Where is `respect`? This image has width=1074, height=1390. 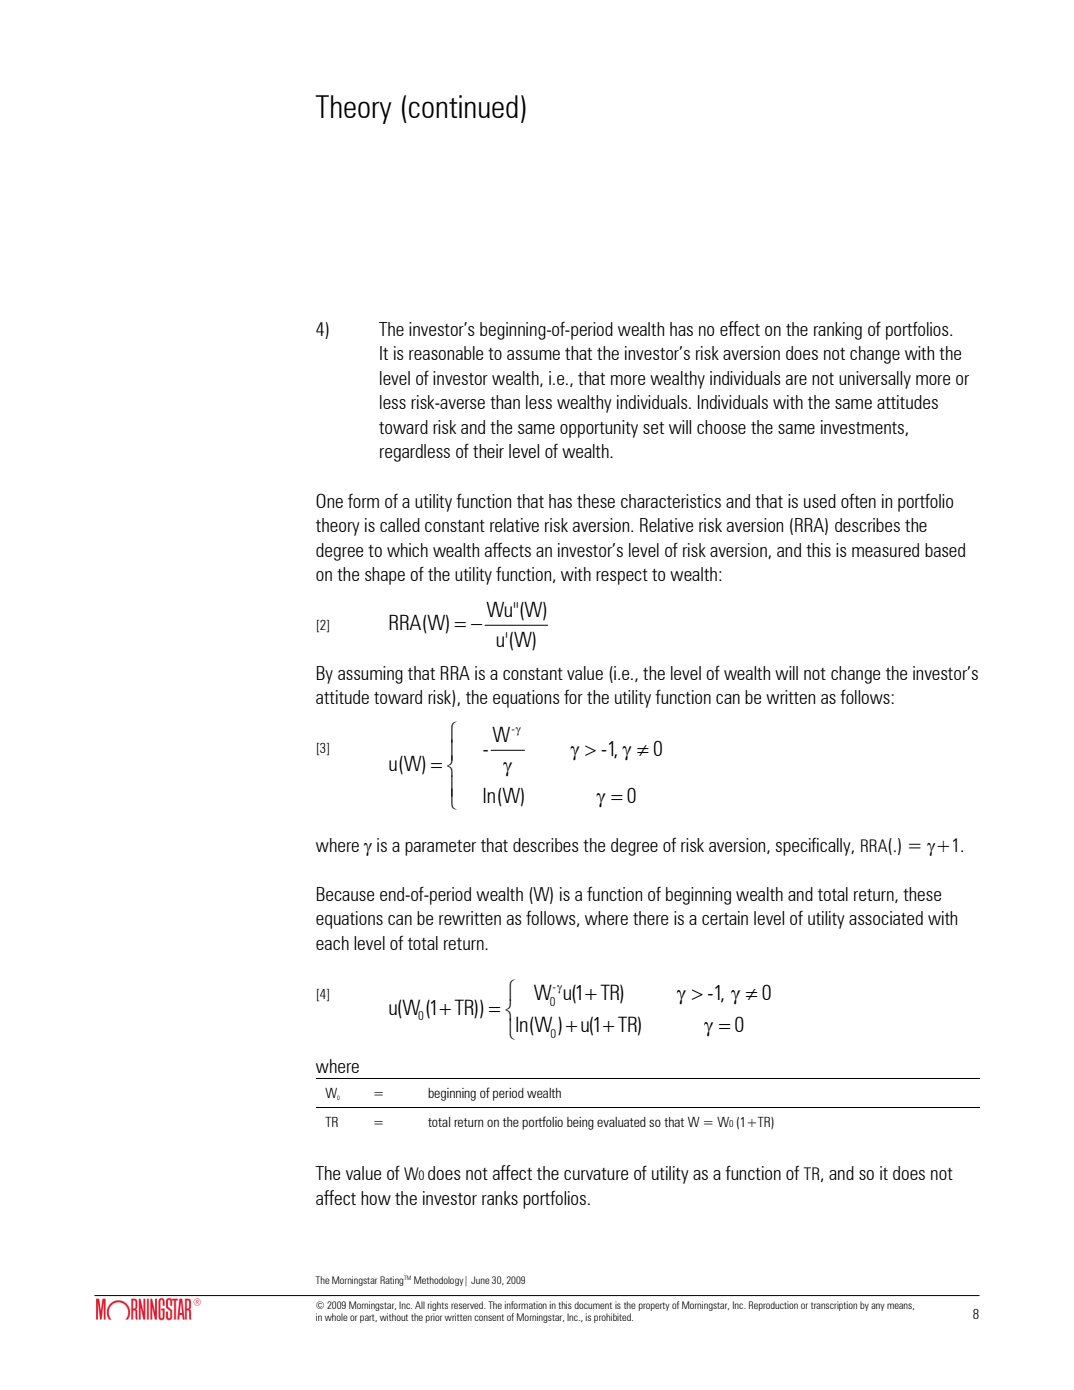
respect is located at coordinates (622, 577).
